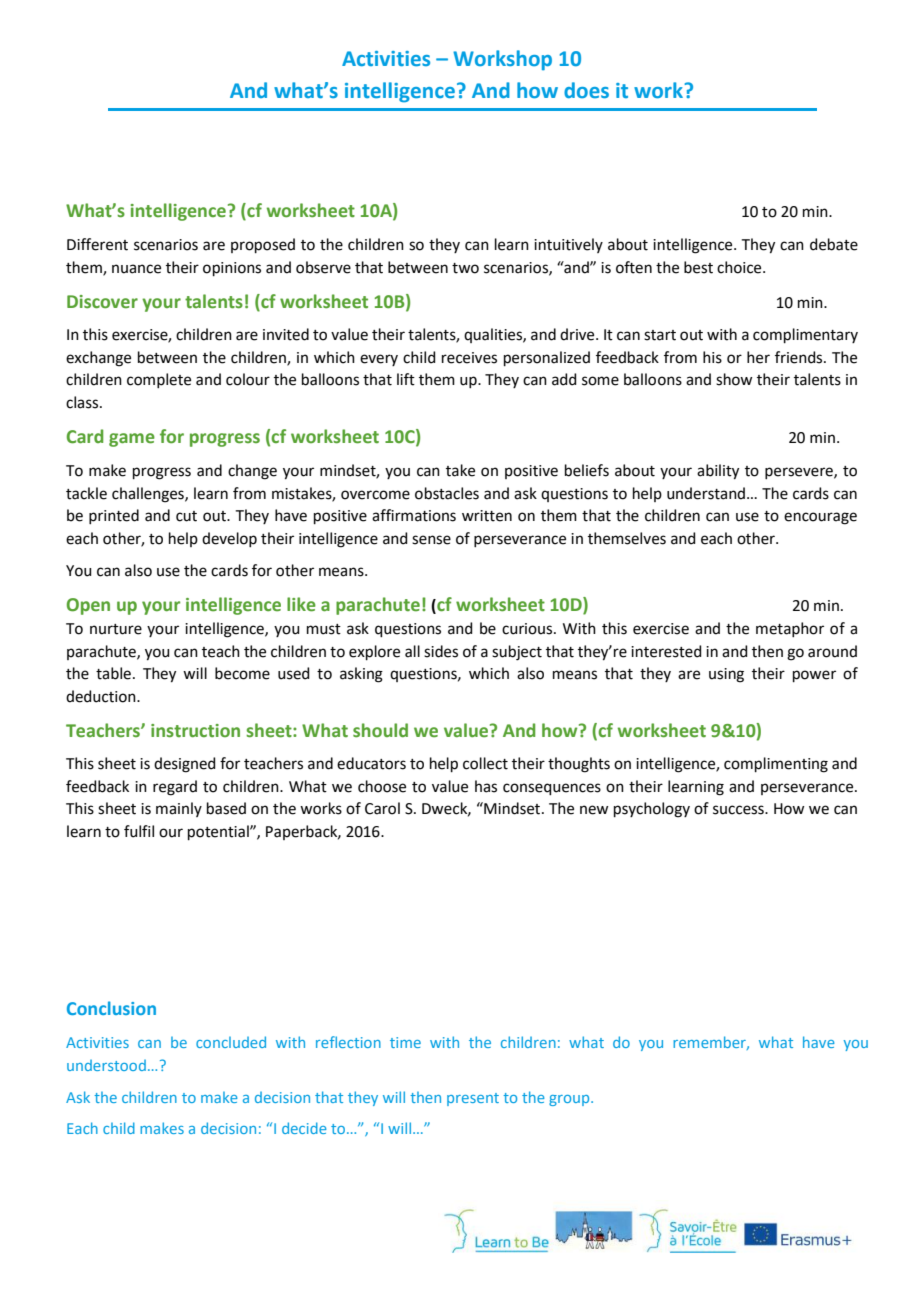 Image resolution: width=924 pixels, height=1308 pixels. What do you see at coordinates (834, 244) in the screenshot?
I see `debate` at bounding box center [834, 244].
